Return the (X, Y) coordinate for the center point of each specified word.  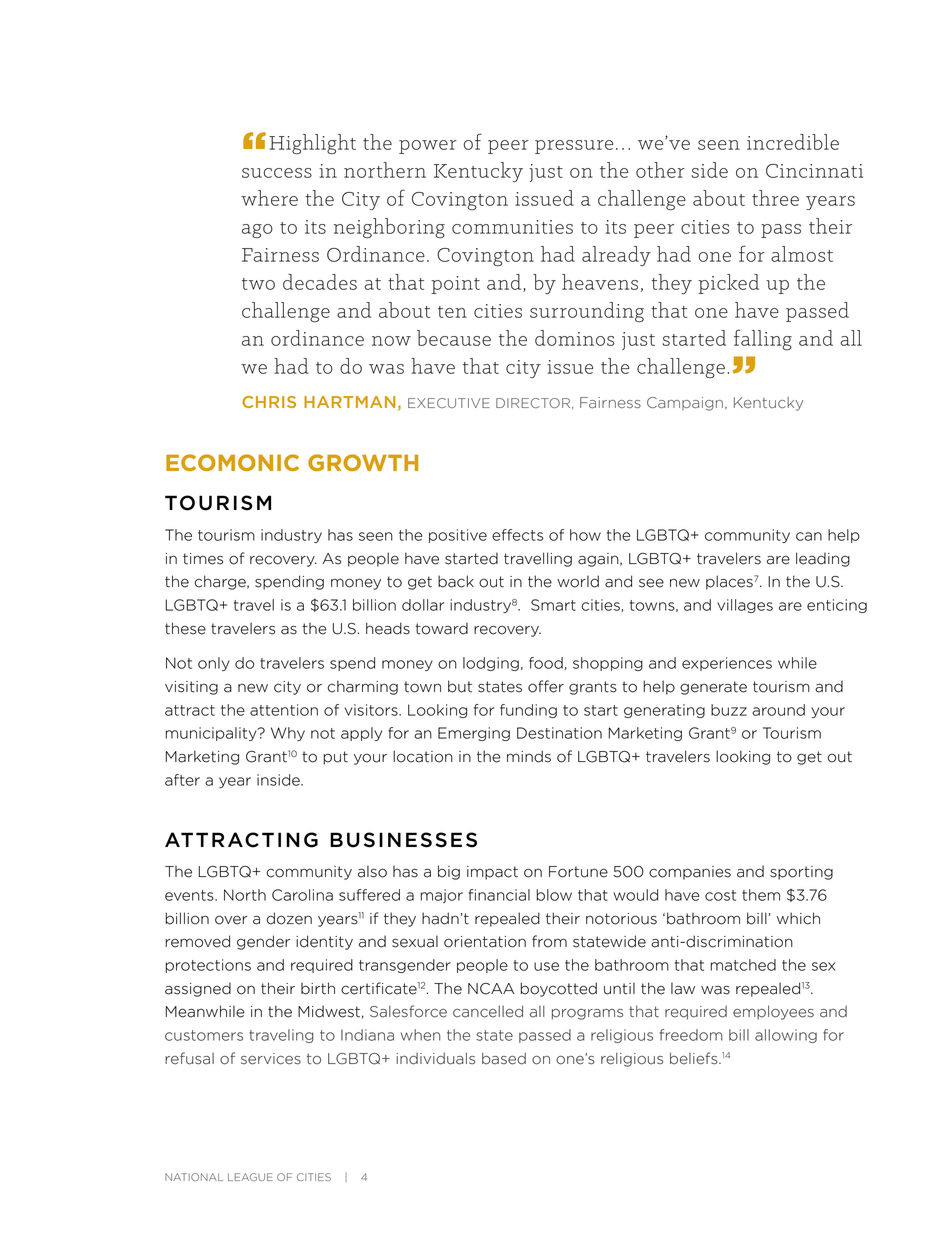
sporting (801, 873)
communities (512, 227)
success (277, 173)
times (203, 559)
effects (518, 535)
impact (492, 873)
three (775, 198)
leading (823, 559)
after (182, 780)
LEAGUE (250, 1177)
